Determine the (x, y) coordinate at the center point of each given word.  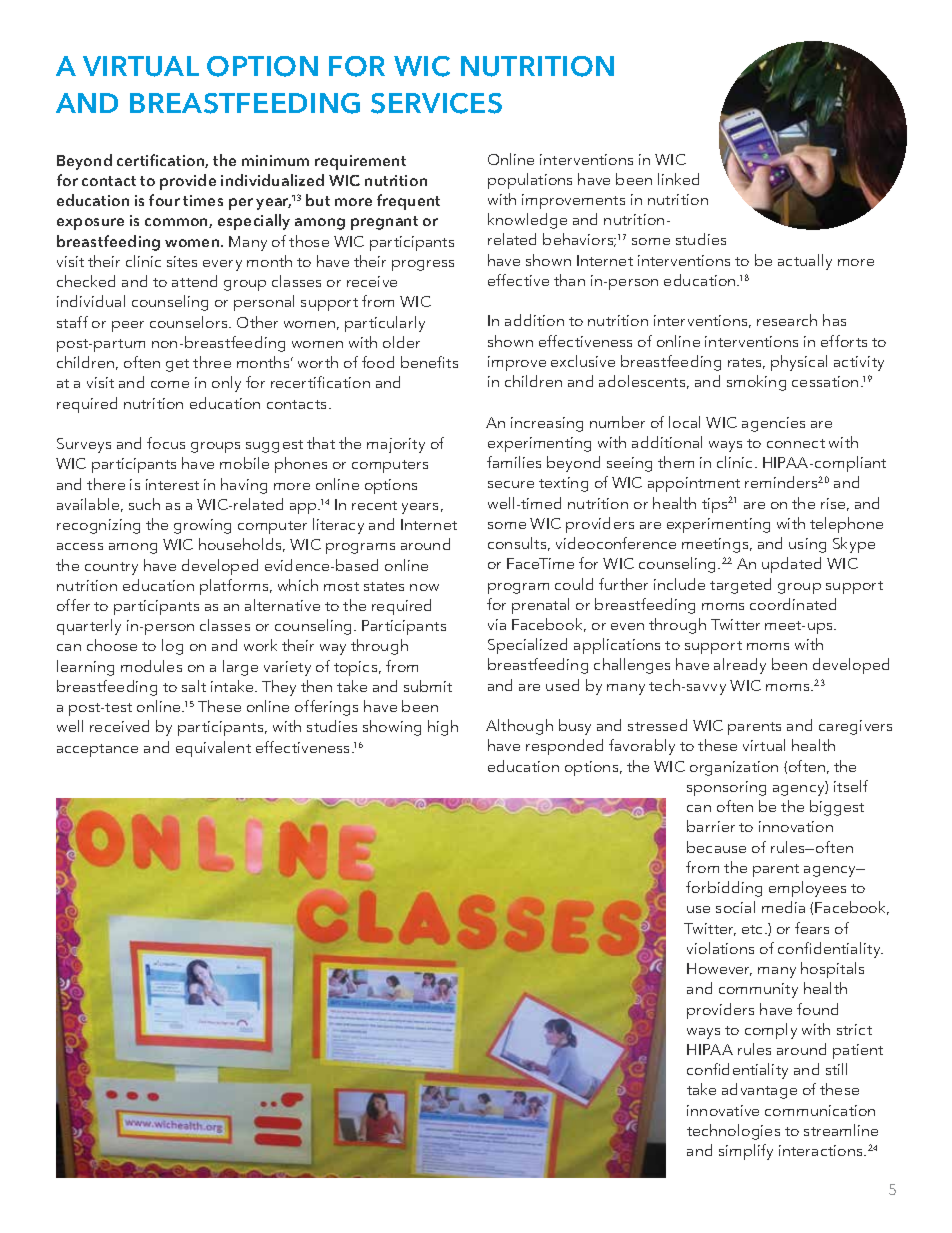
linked (678, 179)
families (514, 462)
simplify (746, 1152)
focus (166, 443)
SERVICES (436, 103)
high (443, 728)
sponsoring (726, 788)
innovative (723, 1110)
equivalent (213, 749)
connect (796, 443)
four (164, 200)
